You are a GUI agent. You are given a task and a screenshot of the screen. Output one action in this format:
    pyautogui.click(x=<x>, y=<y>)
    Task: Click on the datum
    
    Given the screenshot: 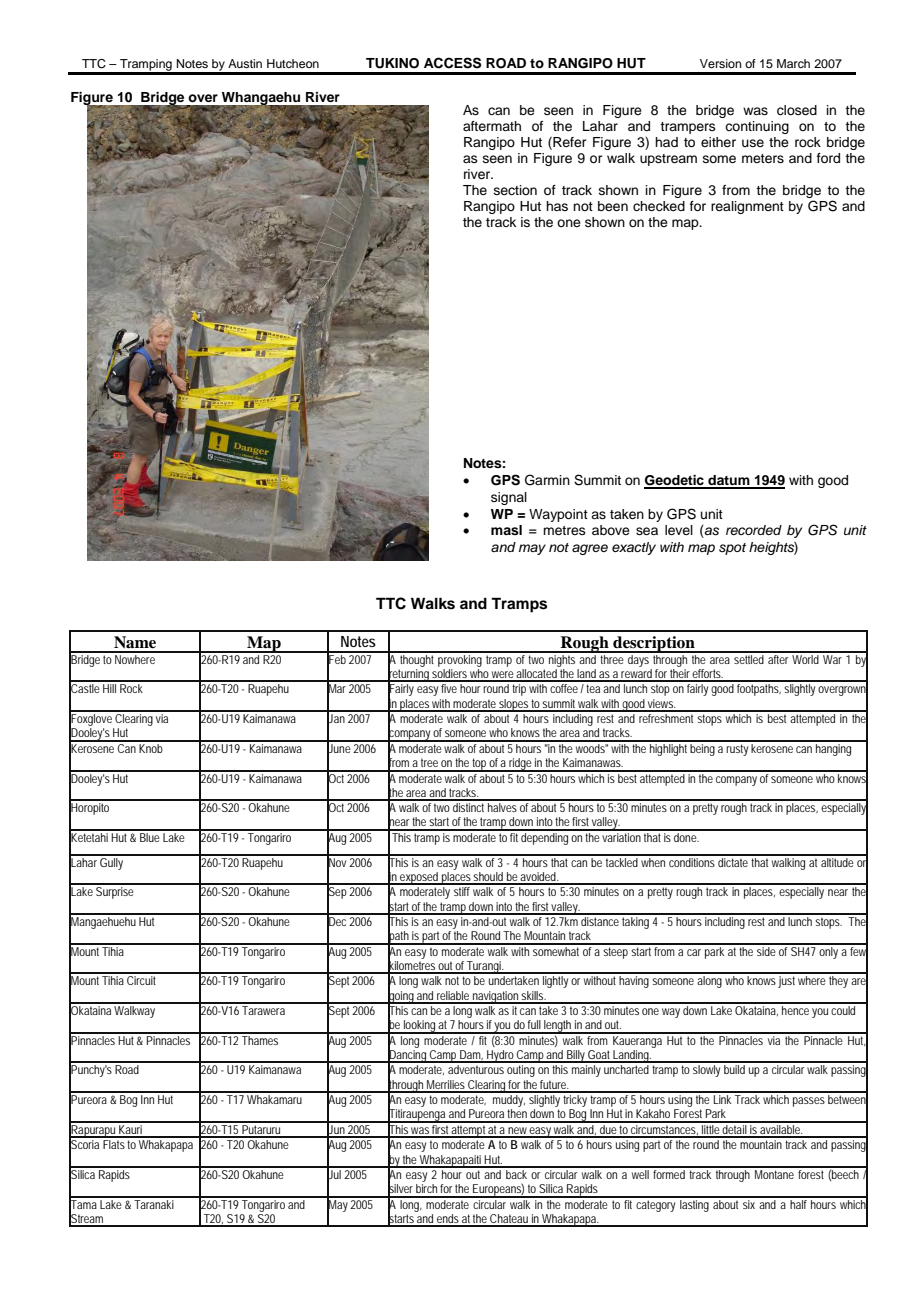 What is the action you would take?
    pyautogui.click(x=729, y=481)
